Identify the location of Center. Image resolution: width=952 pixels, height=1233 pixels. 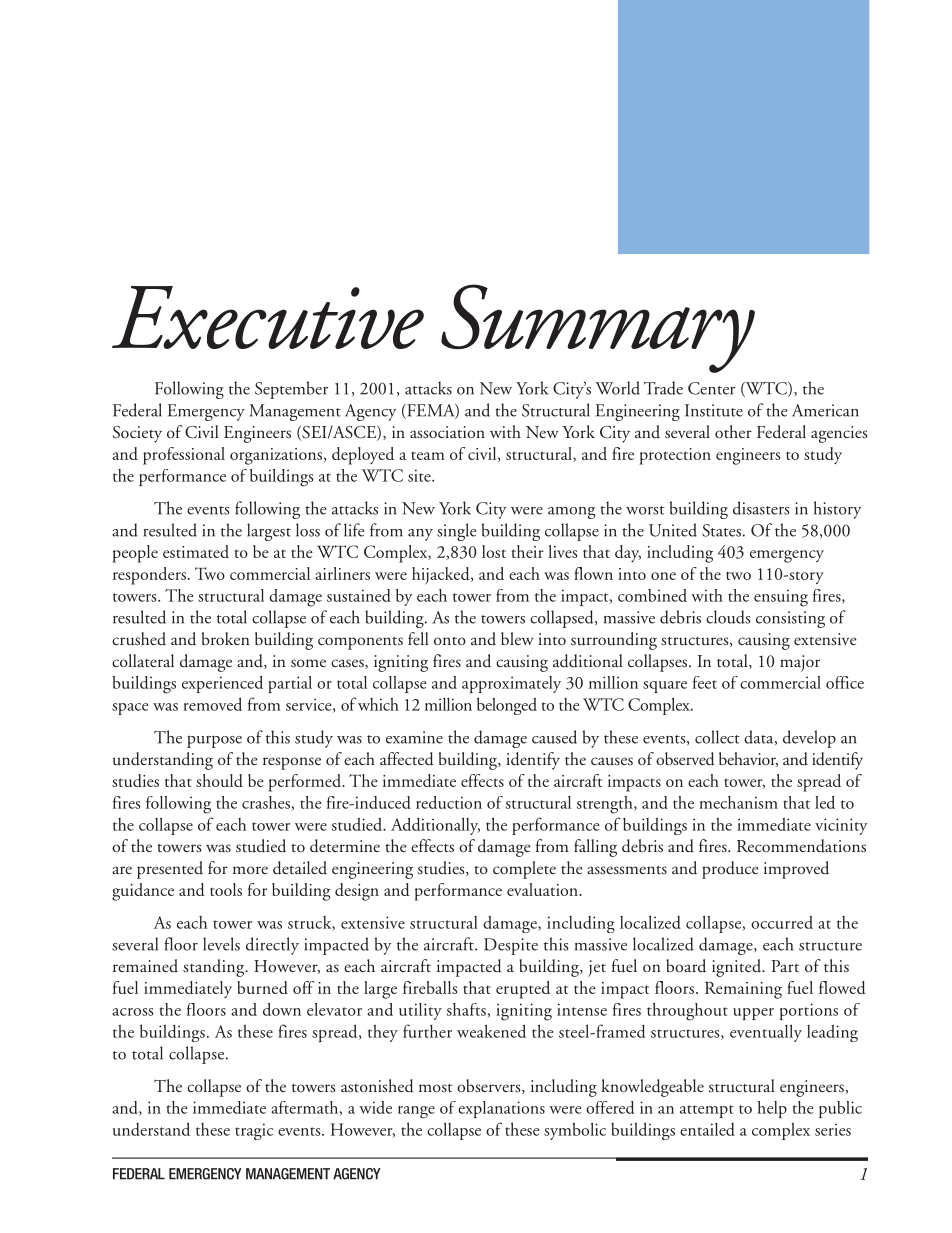
(711, 388).
